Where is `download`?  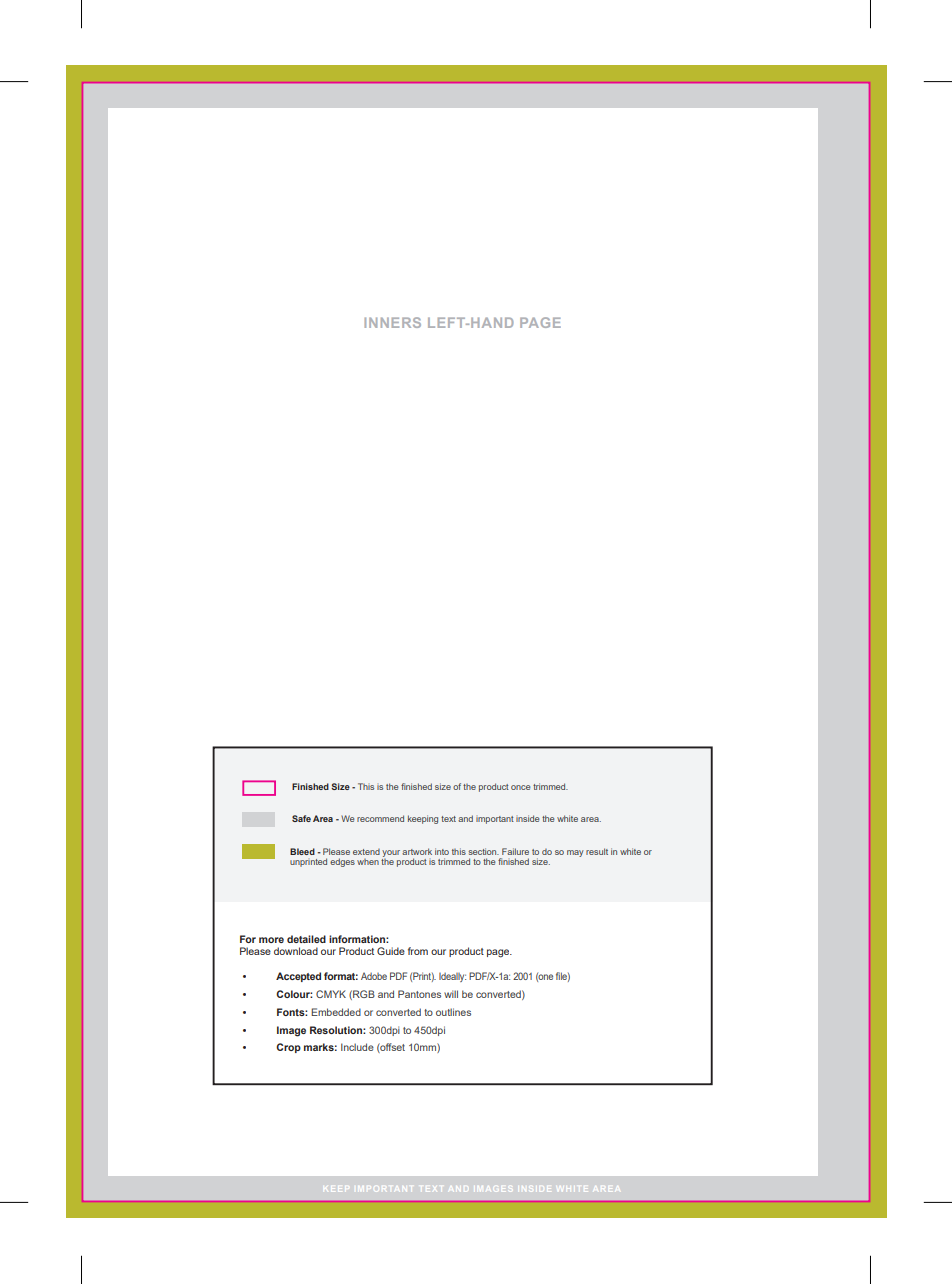 download is located at coordinates (296, 951).
